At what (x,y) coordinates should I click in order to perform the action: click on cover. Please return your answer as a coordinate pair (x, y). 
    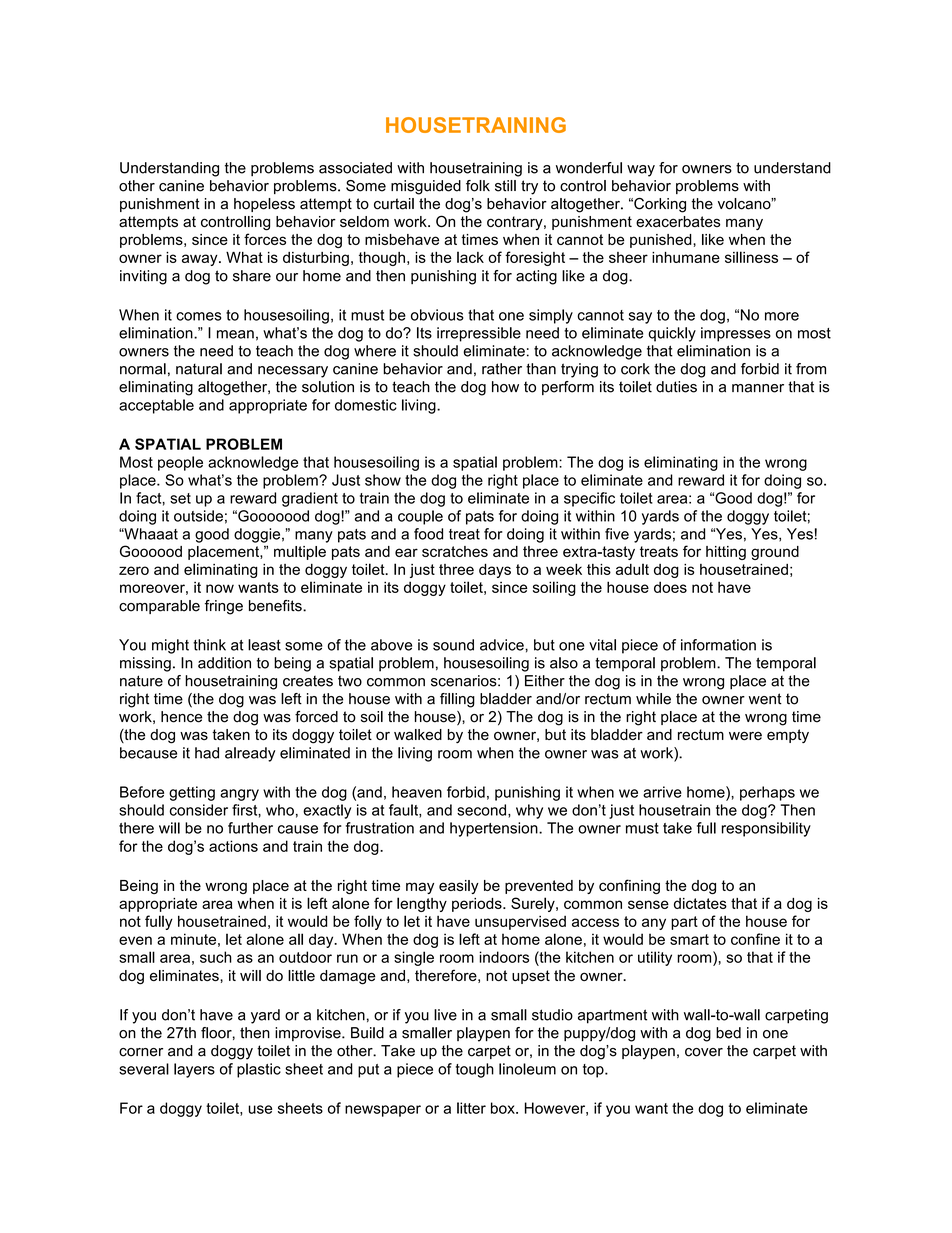
    Looking at the image, I should click on (704, 1052).
